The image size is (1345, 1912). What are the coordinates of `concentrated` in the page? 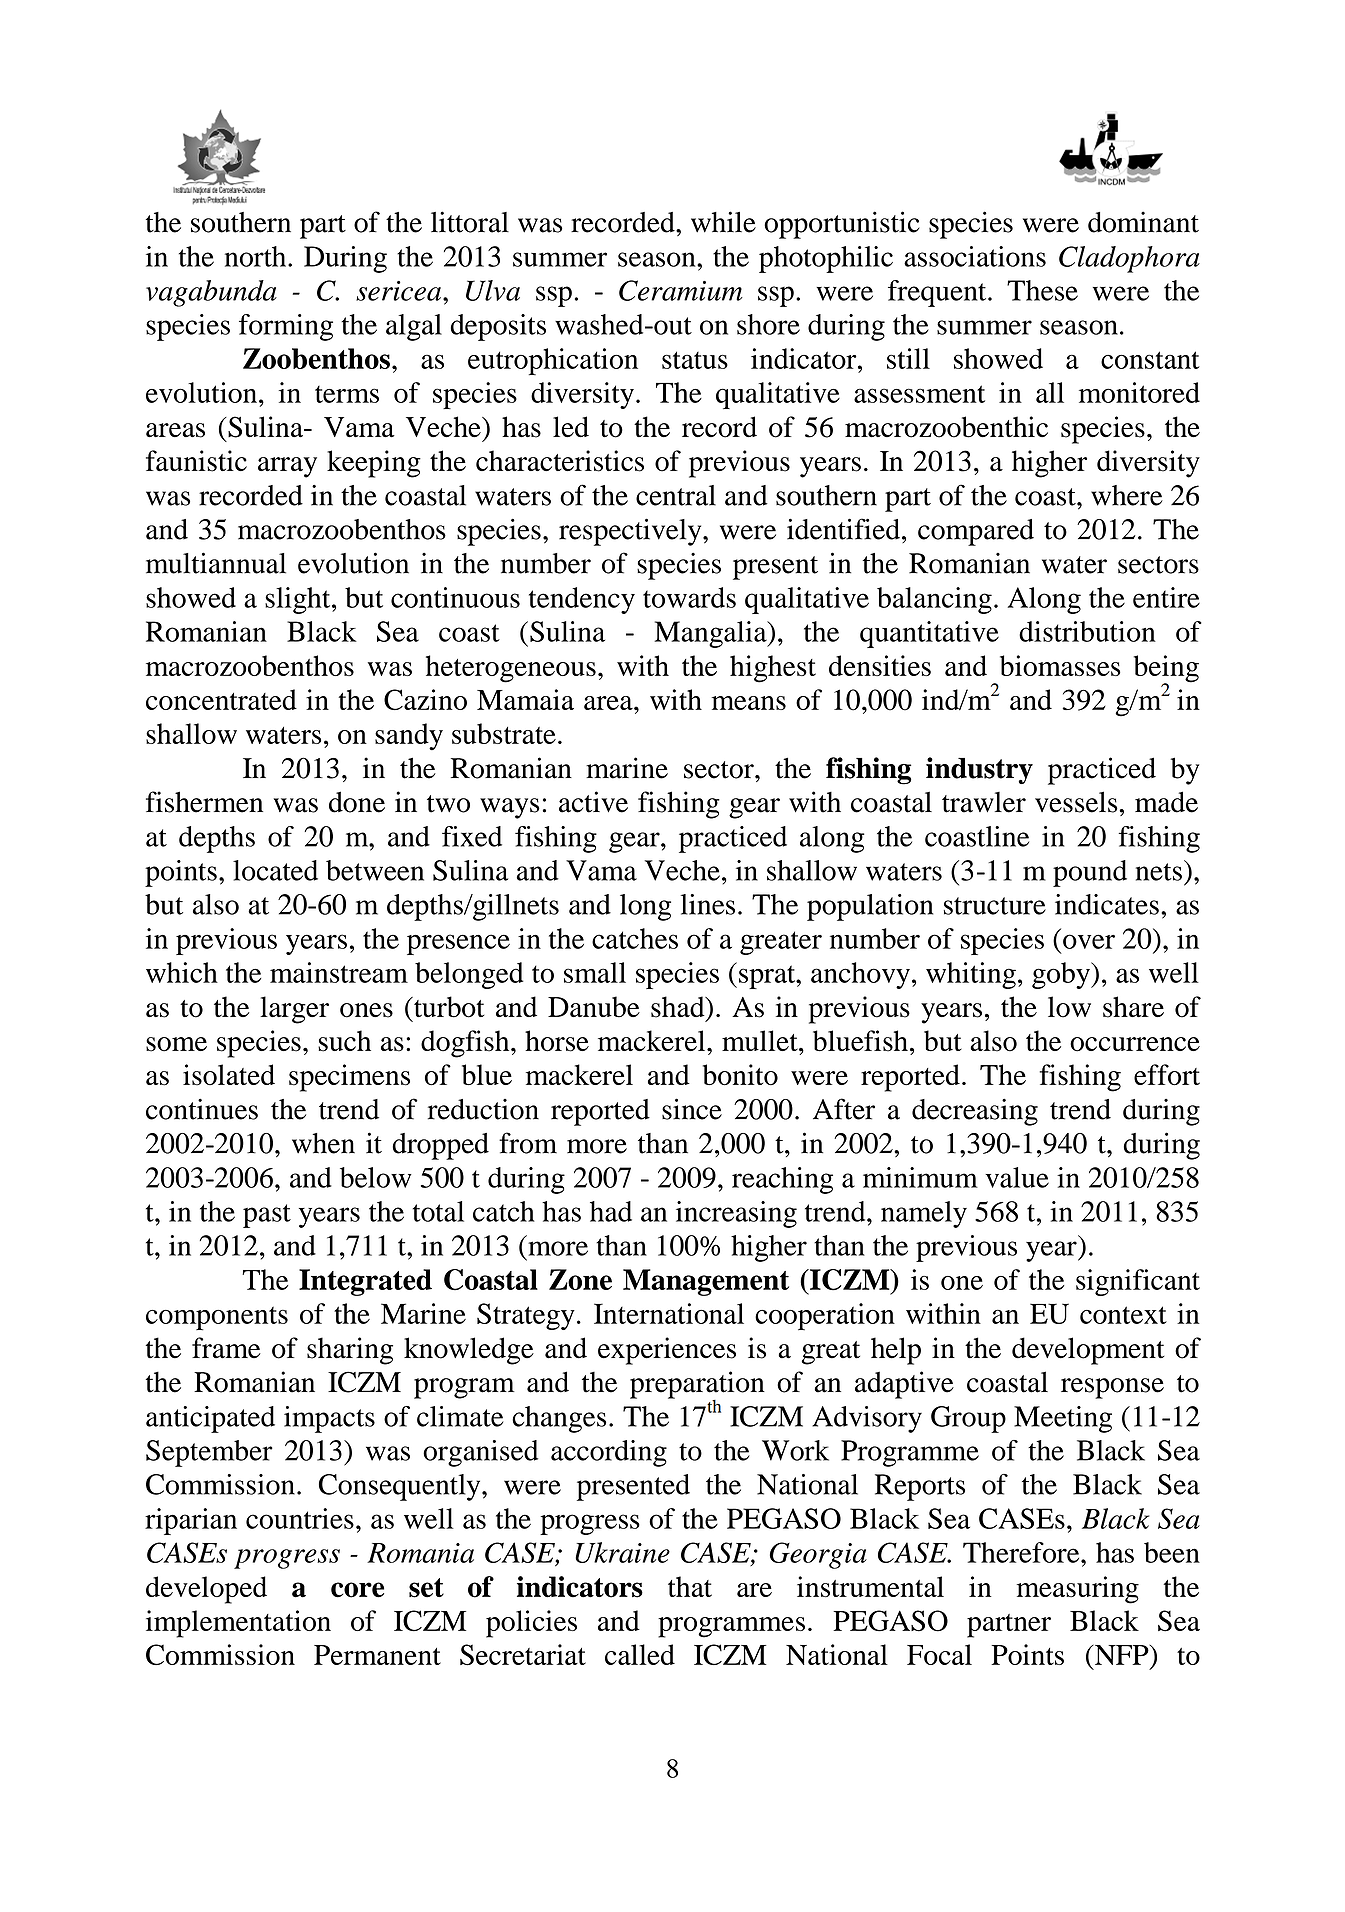 It's located at (221, 699).
